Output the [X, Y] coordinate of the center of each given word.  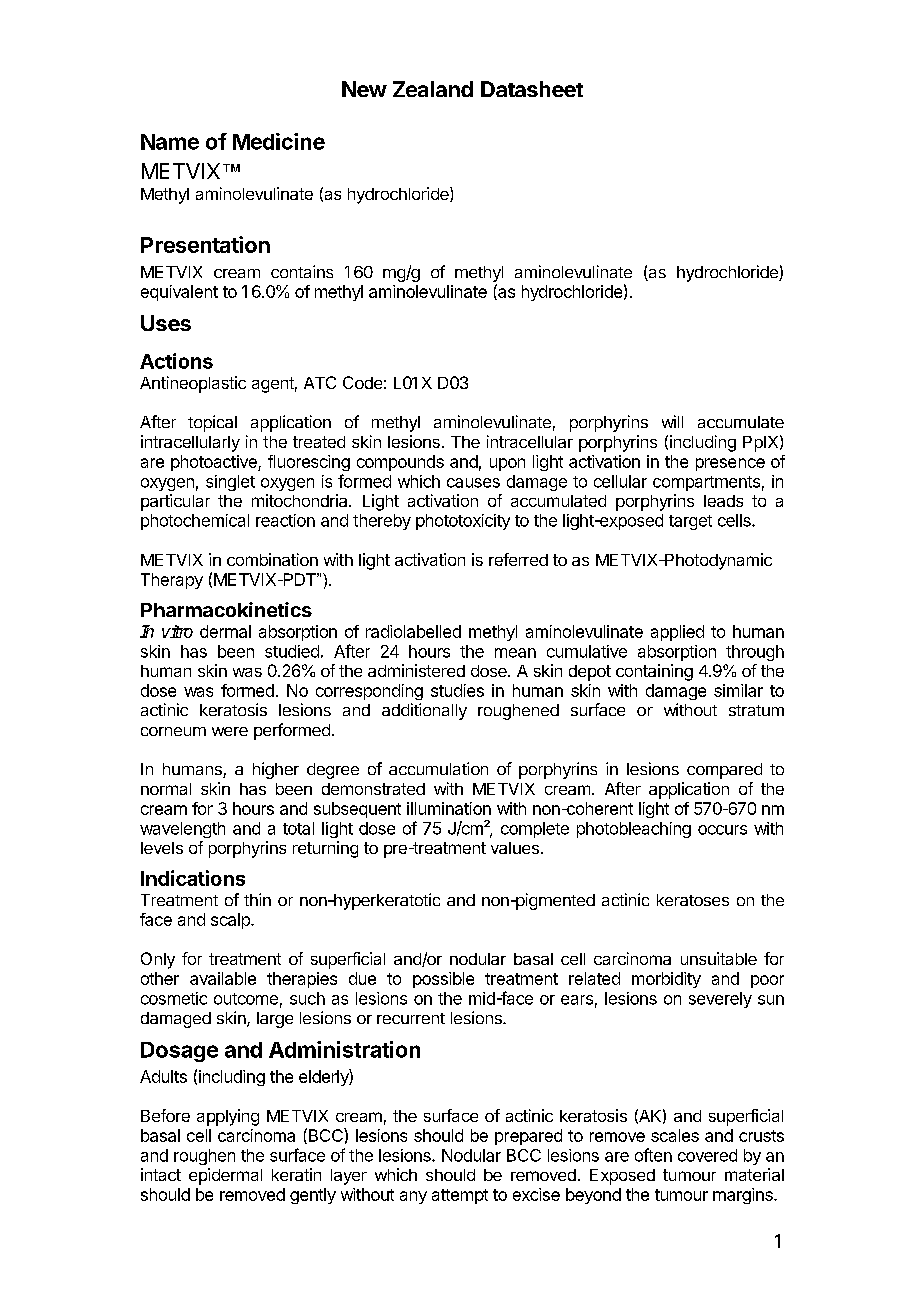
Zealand [433, 89]
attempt [460, 1196]
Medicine [279, 141]
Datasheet [532, 89]
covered [707, 1155]
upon [507, 464]
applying [228, 1117]
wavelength [182, 830]
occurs [722, 830]
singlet [230, 483]
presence [730, 464]
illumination [449, 808]
